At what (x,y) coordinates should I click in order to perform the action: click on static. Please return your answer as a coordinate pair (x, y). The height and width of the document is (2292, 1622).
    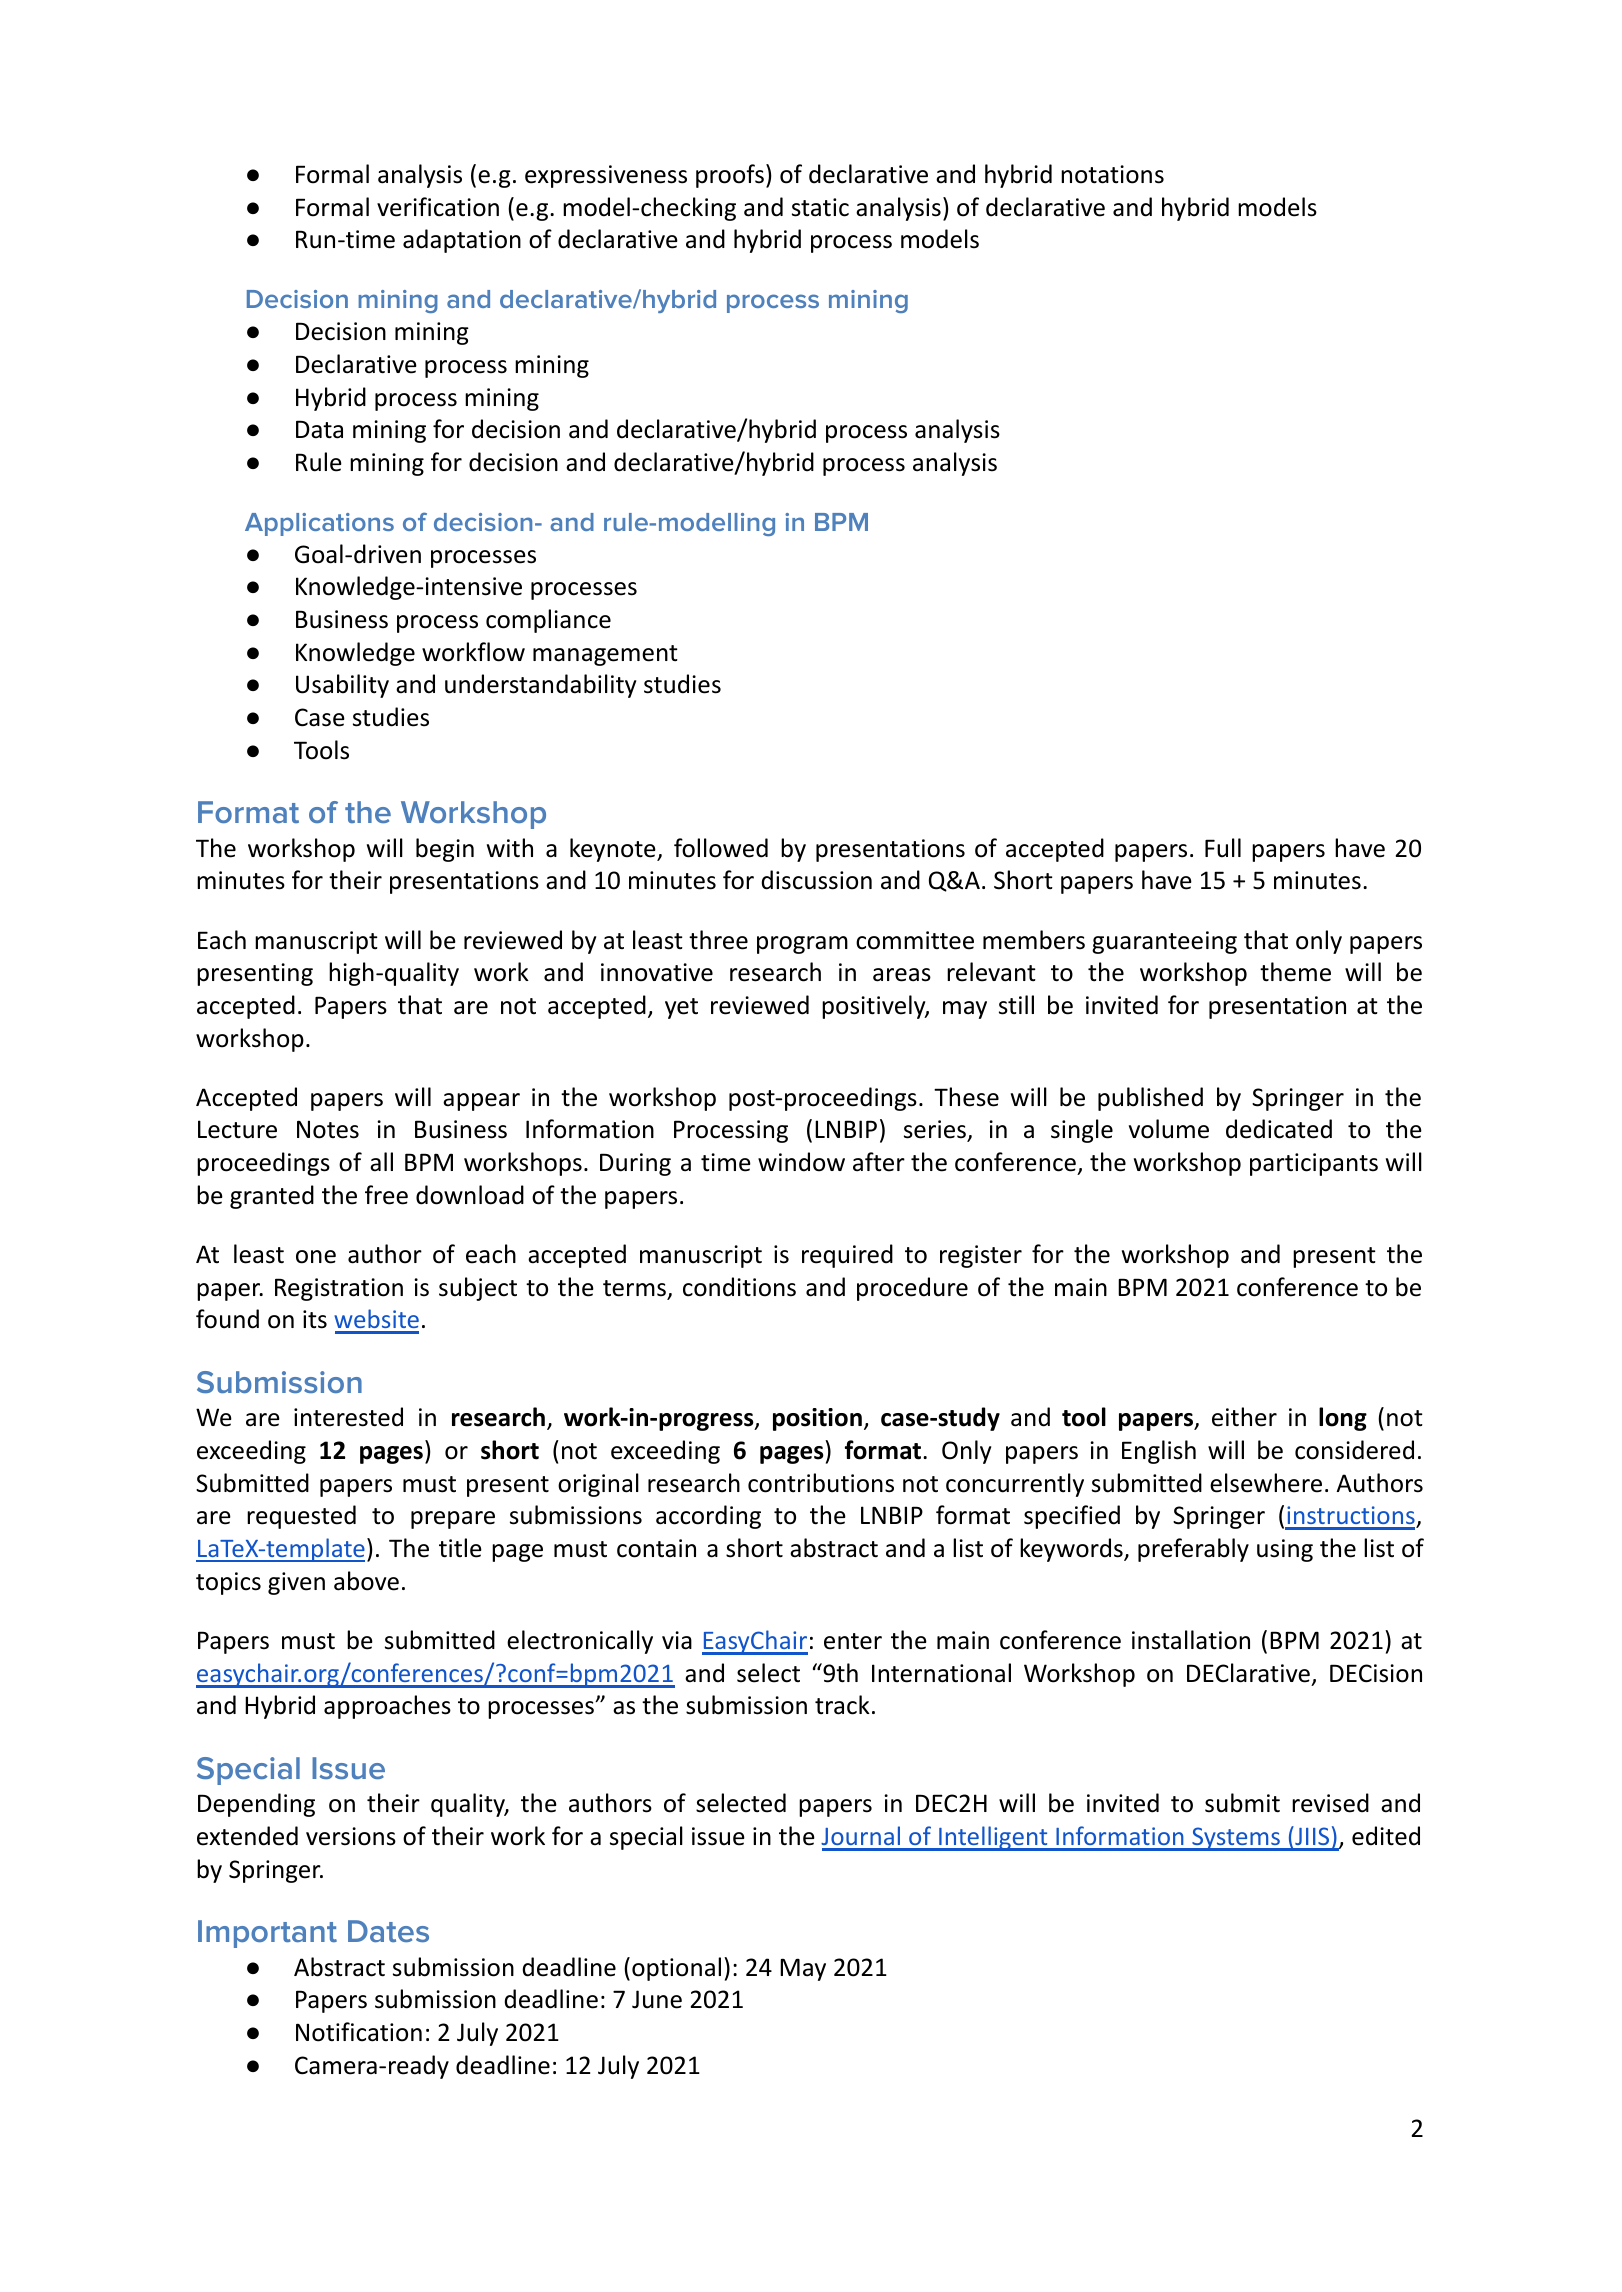
    Looking at the image, I should click on (820, 207).
